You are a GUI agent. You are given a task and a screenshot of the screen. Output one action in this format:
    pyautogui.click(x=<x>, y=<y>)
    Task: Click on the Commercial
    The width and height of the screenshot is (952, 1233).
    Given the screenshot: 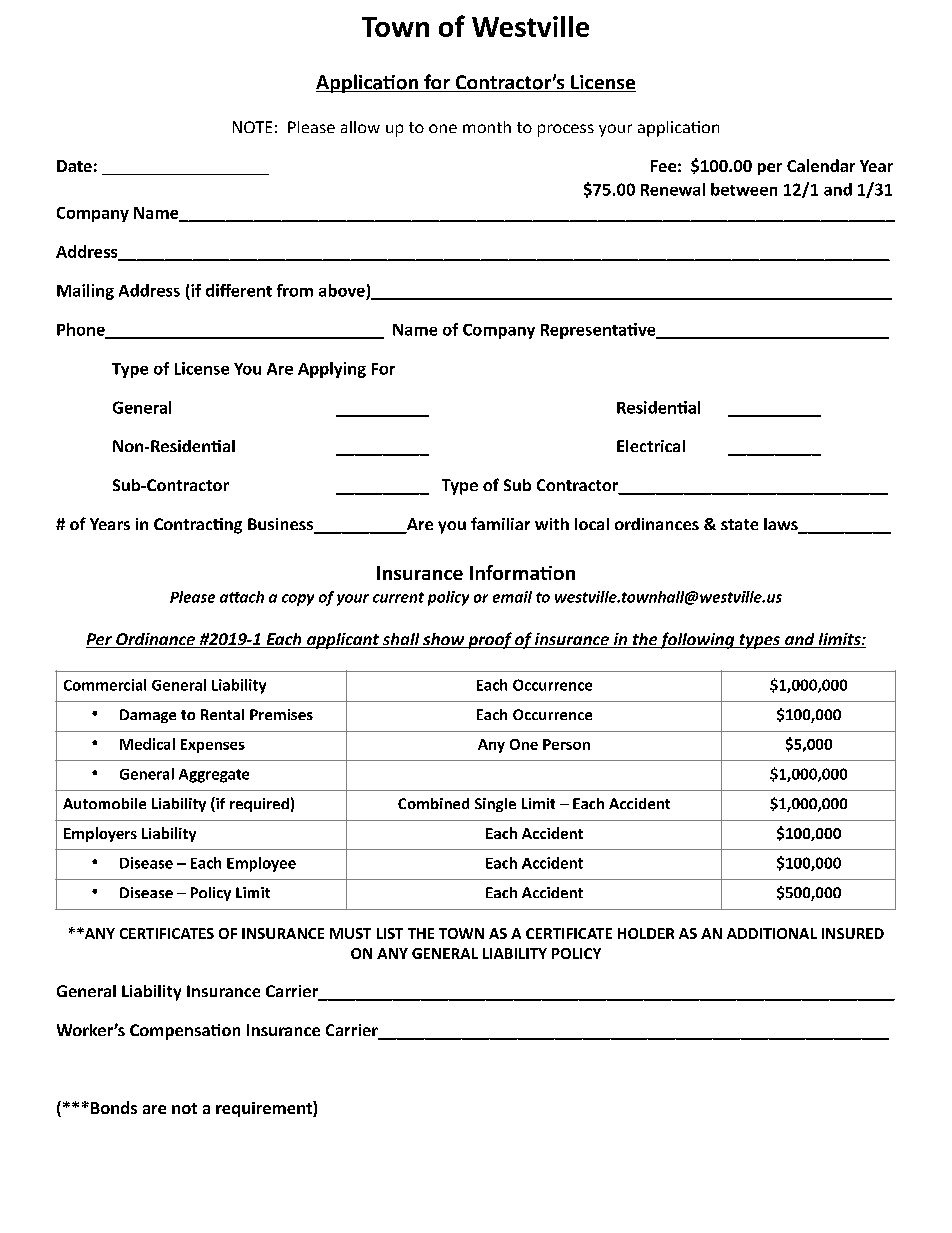 What is the action you would take?
    pyautogui.click(x=105, y=685)
